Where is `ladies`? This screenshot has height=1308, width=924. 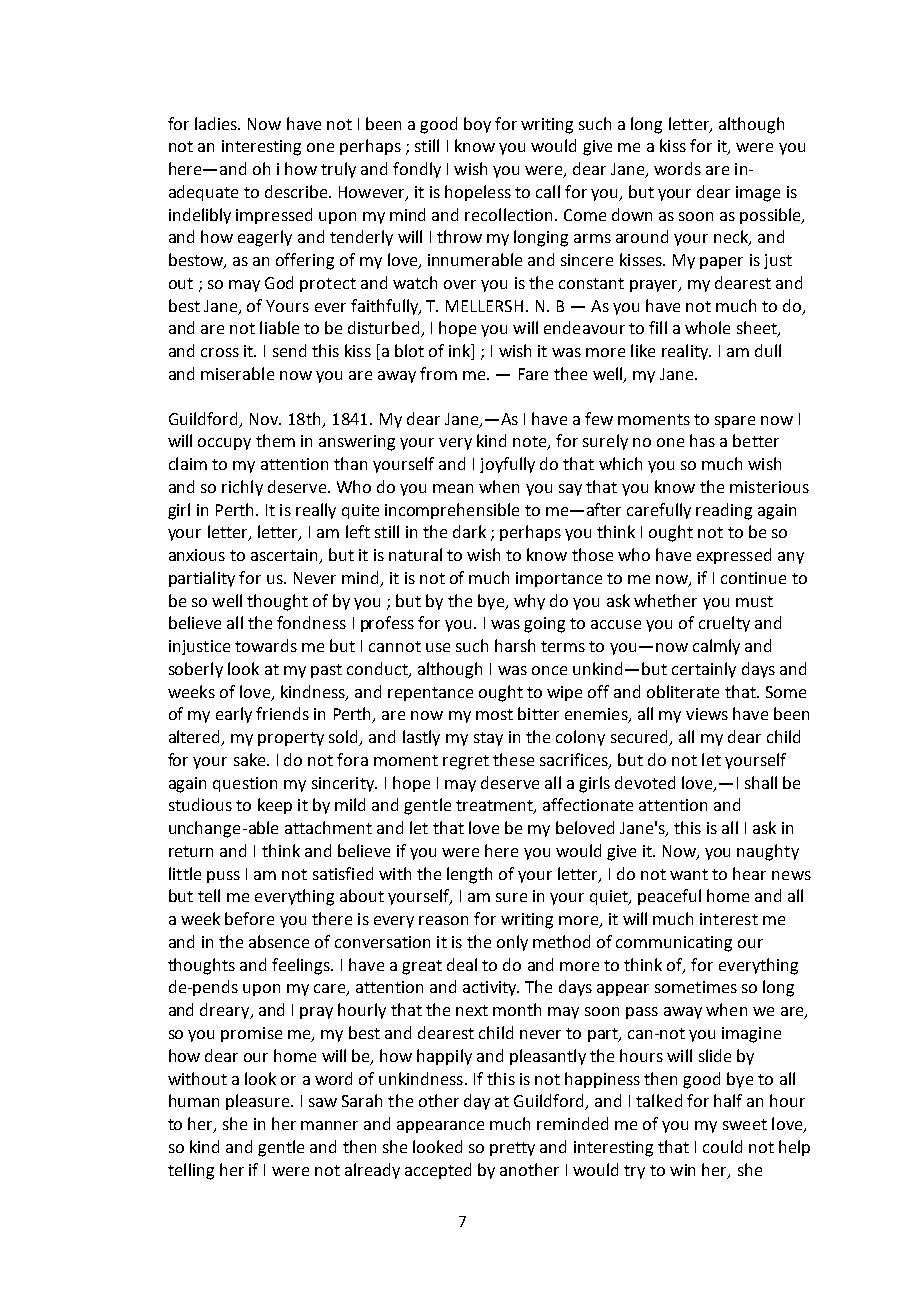
ladies is located at coordinates (217, 123).
